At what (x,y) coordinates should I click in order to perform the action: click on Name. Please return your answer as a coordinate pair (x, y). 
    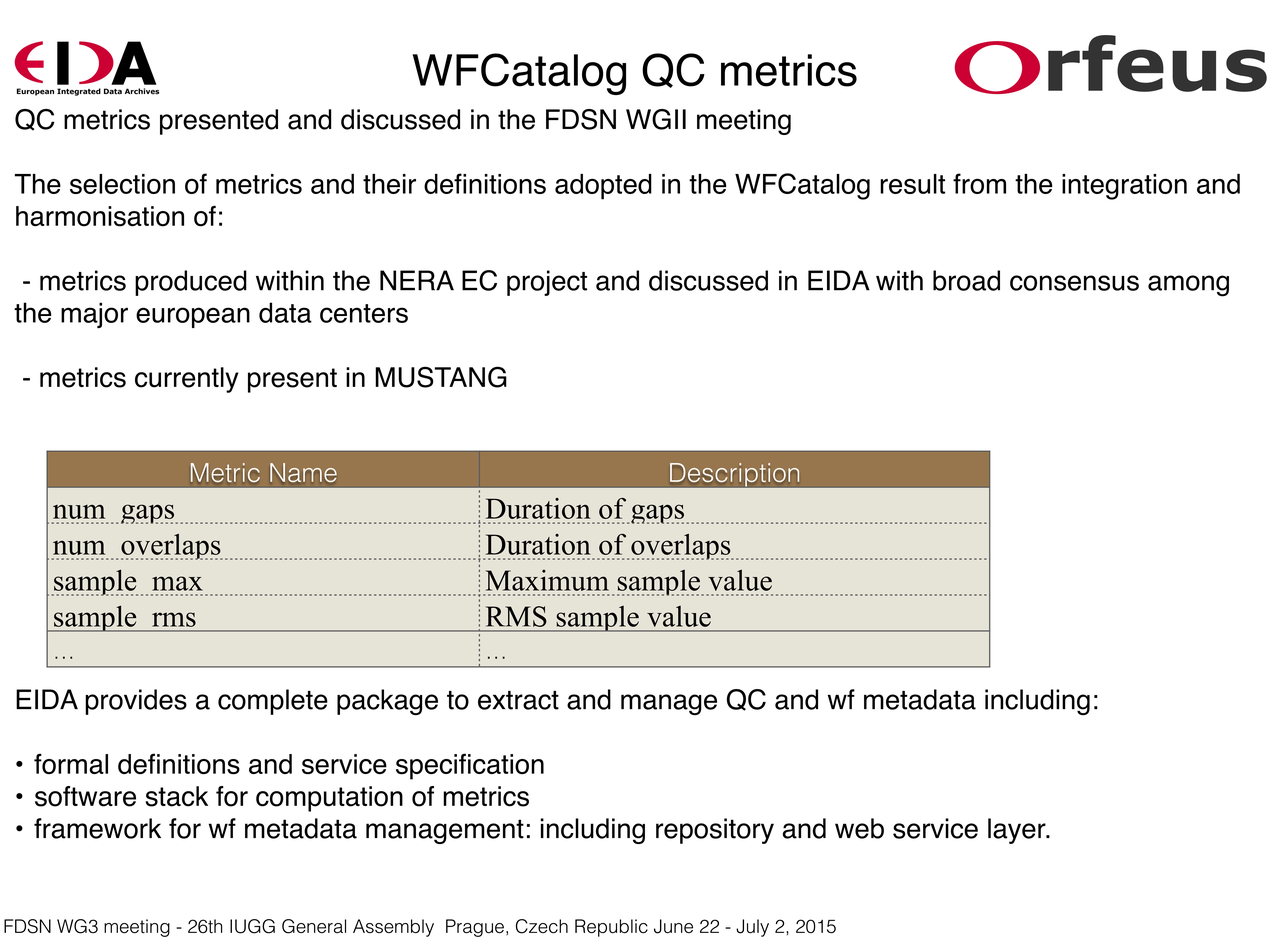
    Looking at the image, I should click on (303, 472).
